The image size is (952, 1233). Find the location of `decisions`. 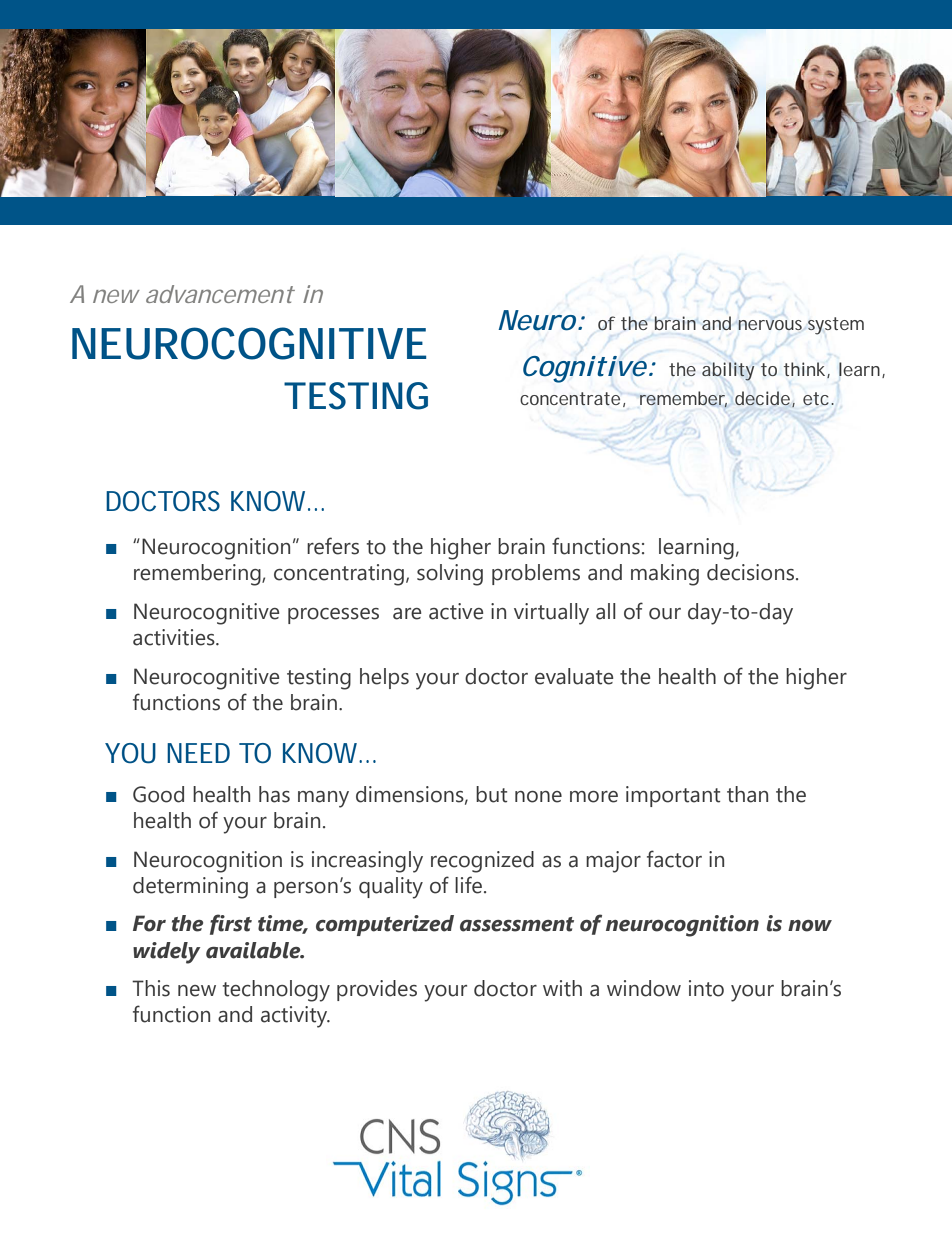

decisions is located at coordinates (750, 572).
